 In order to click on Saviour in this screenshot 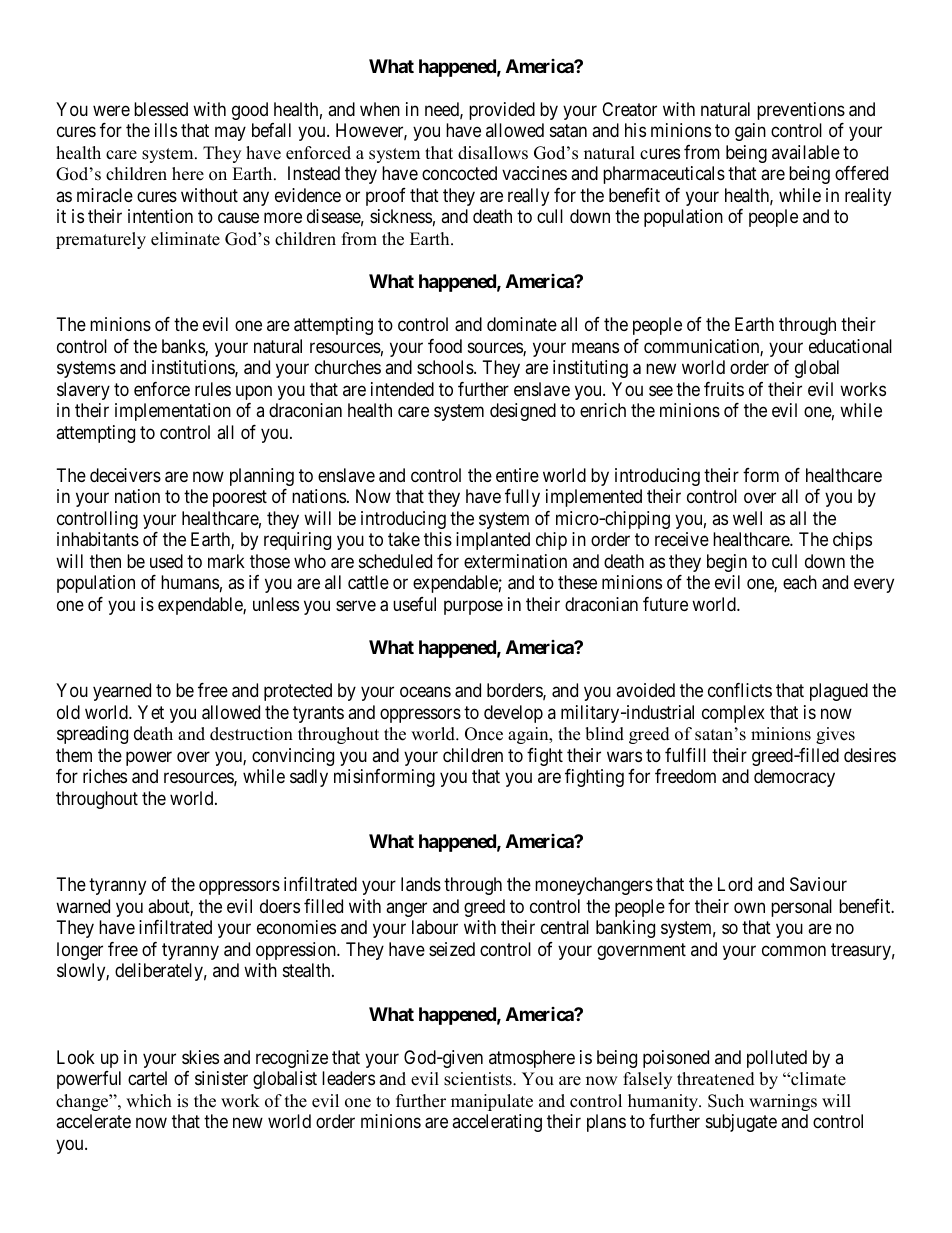, I will do `click(818, 884)`.
